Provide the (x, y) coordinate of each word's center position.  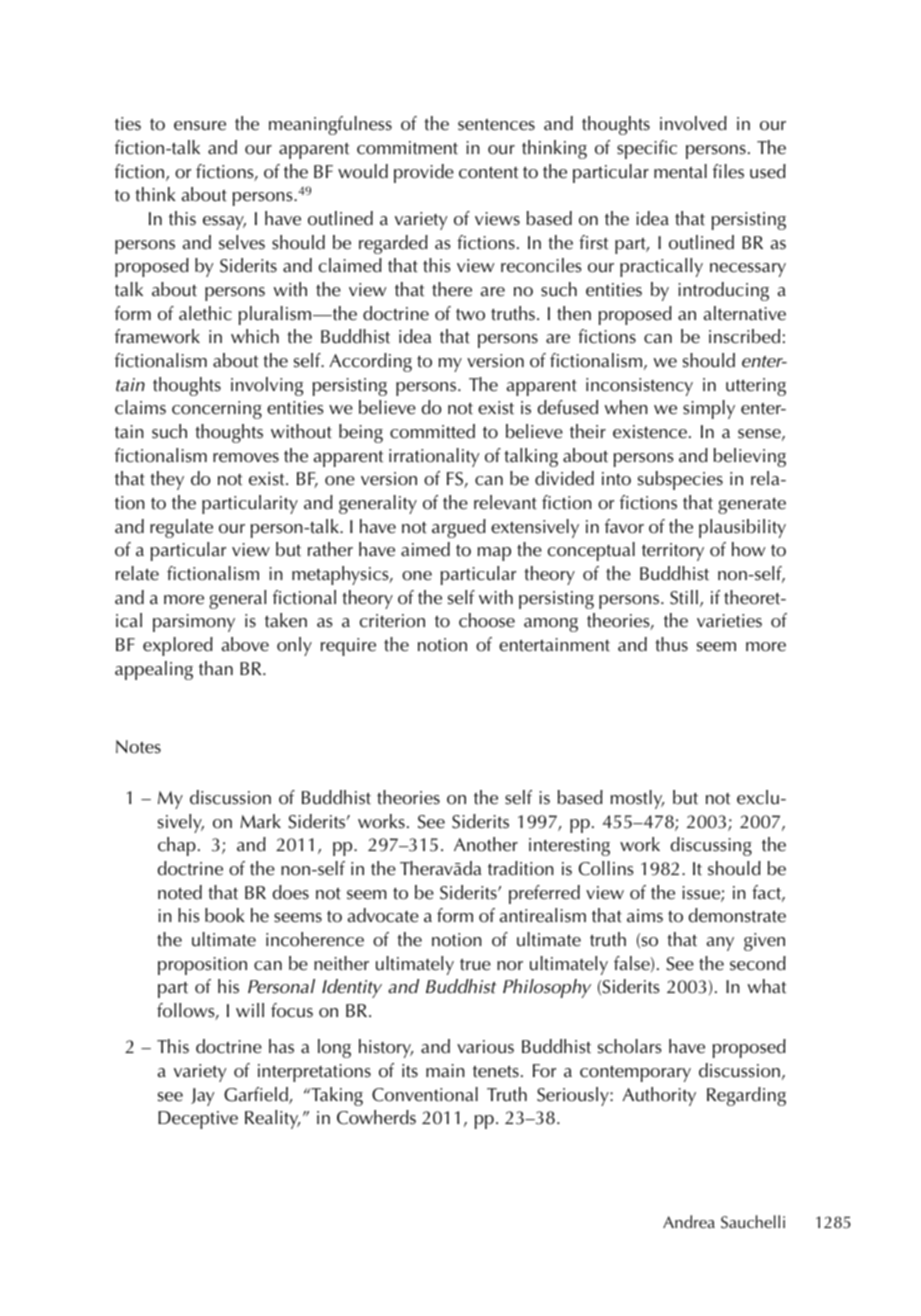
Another (486, 844)
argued (459, 528)
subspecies (680, 480)
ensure (200, 126)
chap (177, 846)
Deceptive (198, 1120)
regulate (181, 528)
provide (424, 173)
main (445, 1071)
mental (680, 171)
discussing (711, 846)
